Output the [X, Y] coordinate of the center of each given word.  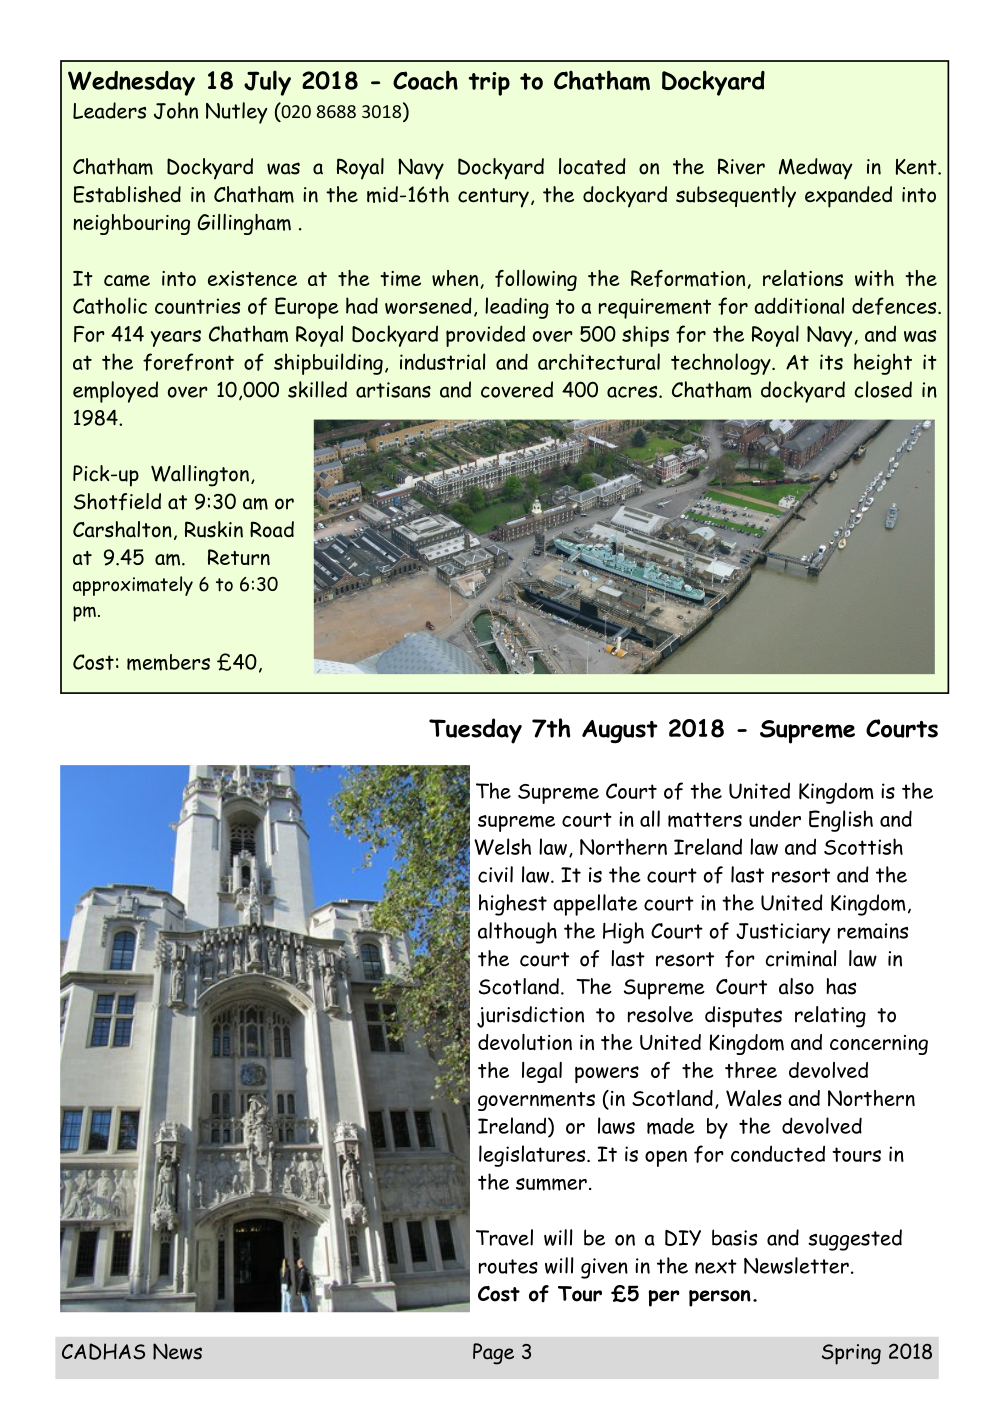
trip [489, 84]
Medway [816, 169]
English [841, 821]
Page [493, 1354]
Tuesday [475, 731]
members [168, 662]
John [176, 110]
